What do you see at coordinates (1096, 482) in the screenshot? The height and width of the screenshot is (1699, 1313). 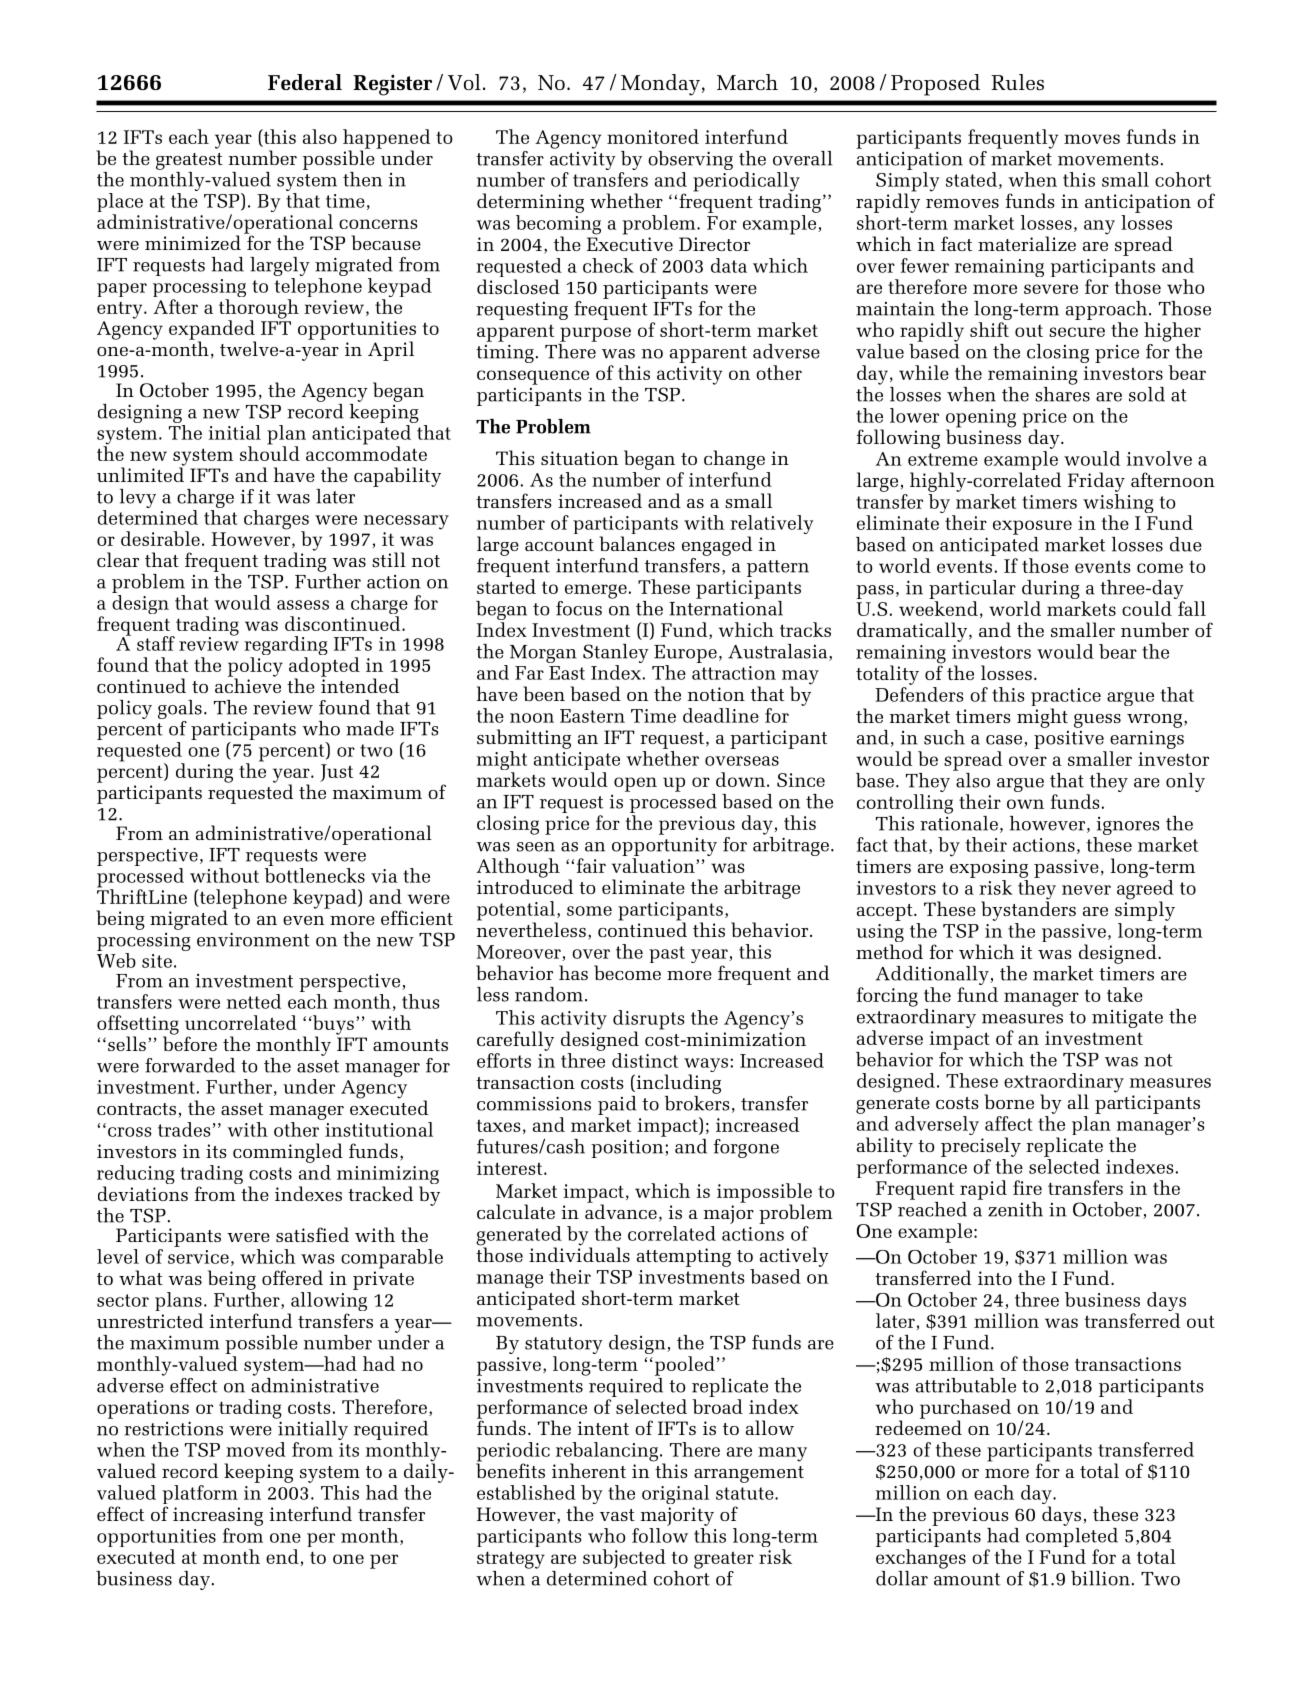 I see `Friday` at bounding box center [1096, 482].
